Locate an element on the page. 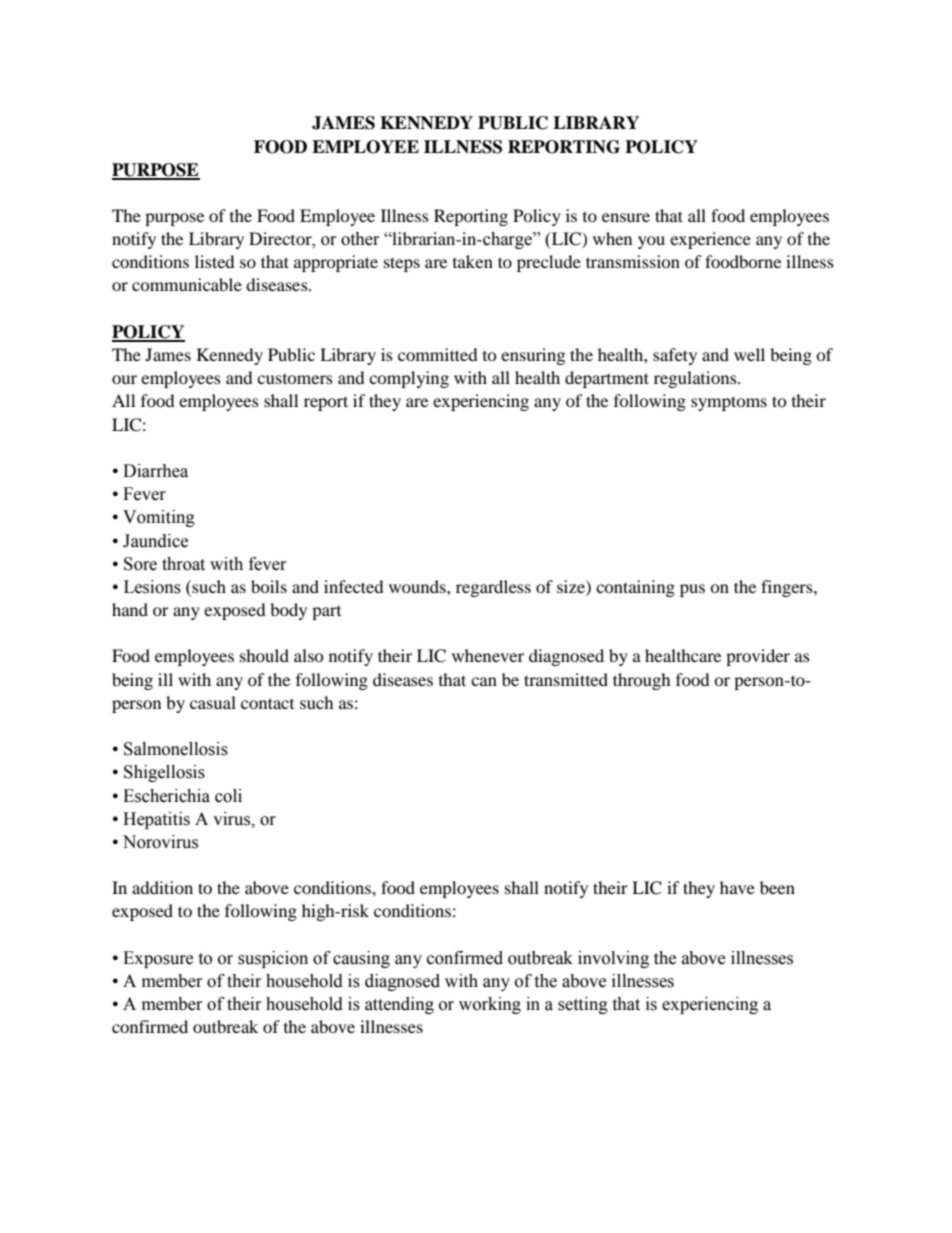 The image size is (952, 1233). Exposure is located at coordinates (158, 959).
